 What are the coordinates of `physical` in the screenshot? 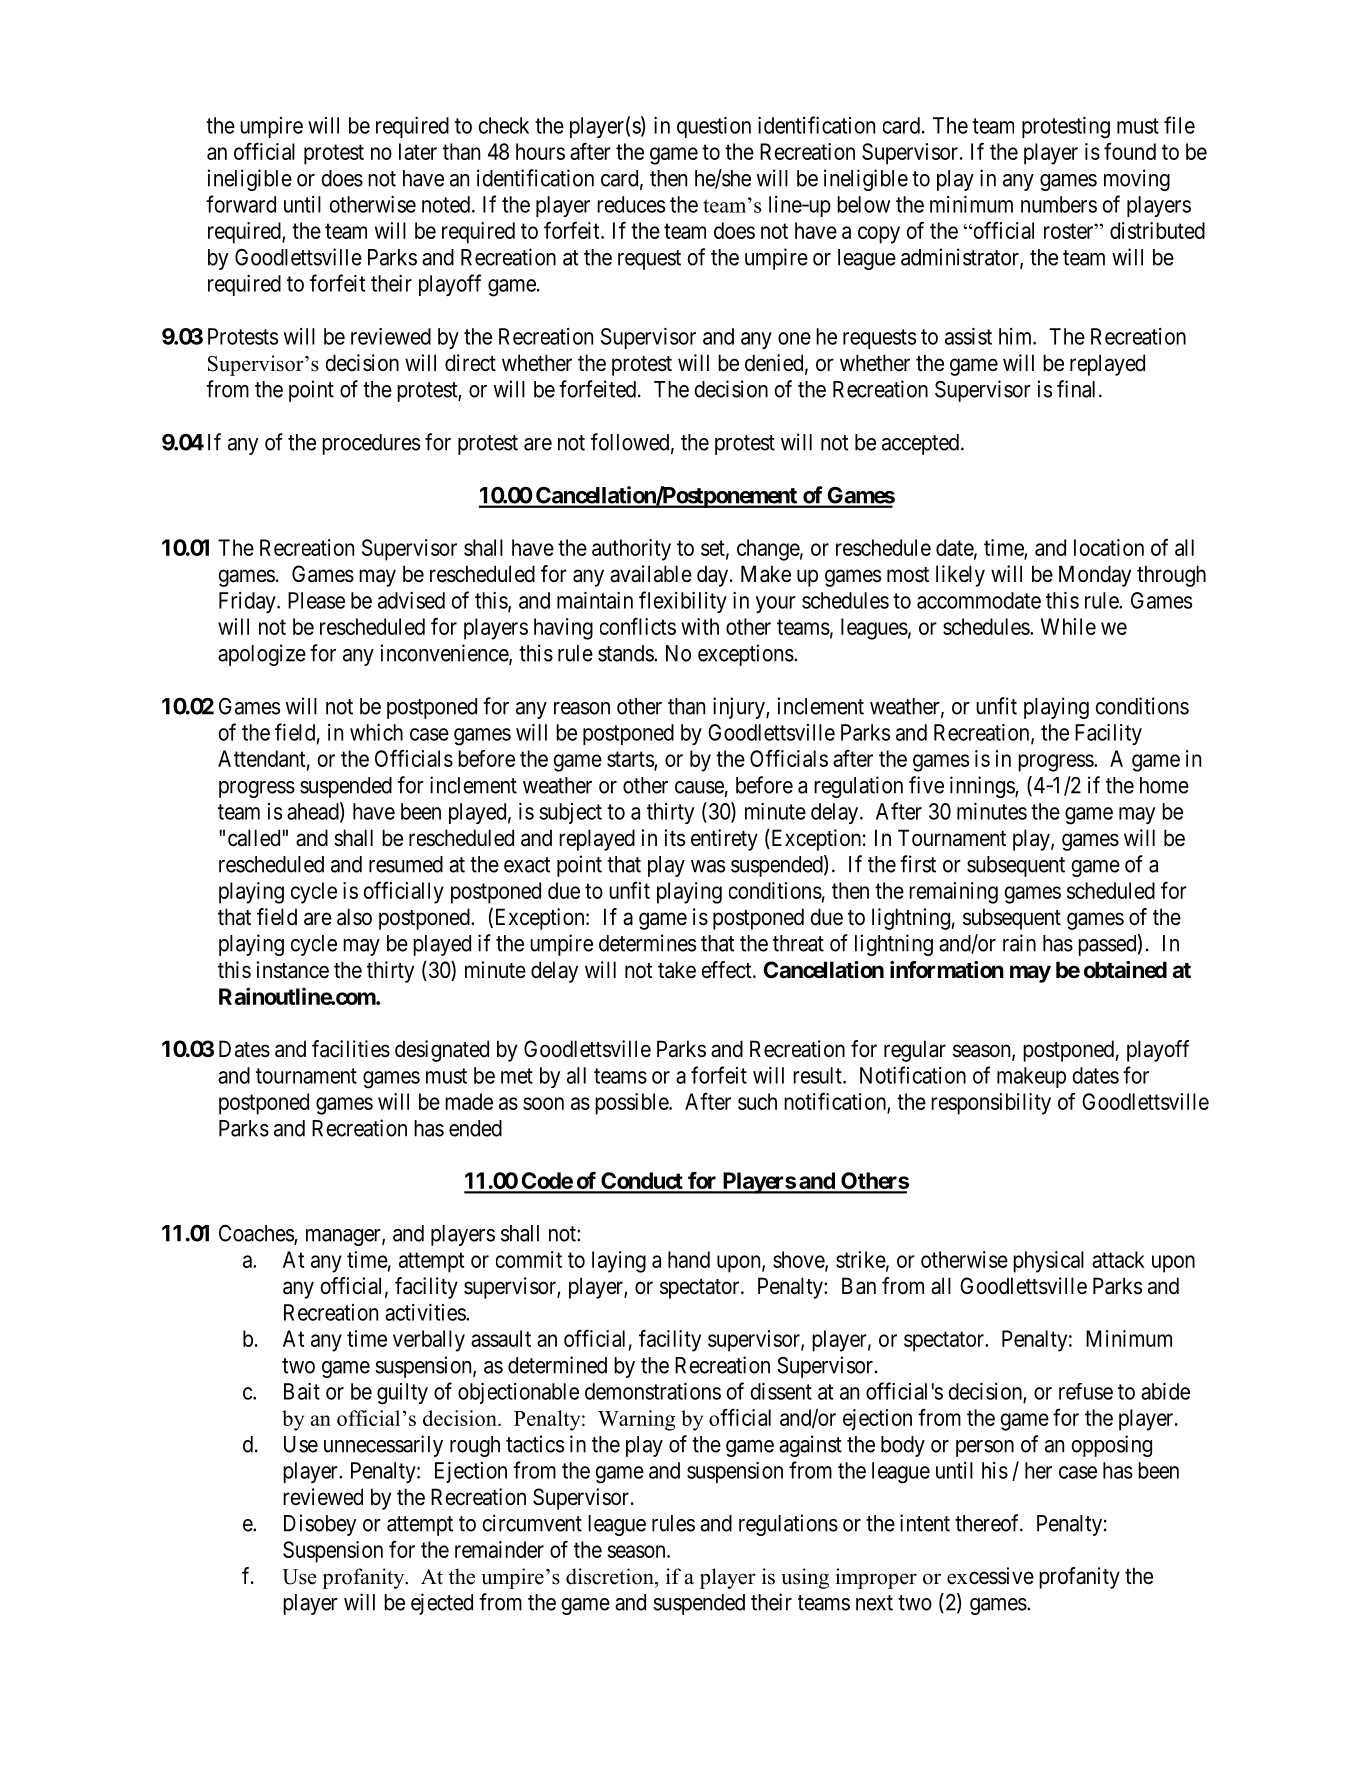 It's located at (1048, 1262).
